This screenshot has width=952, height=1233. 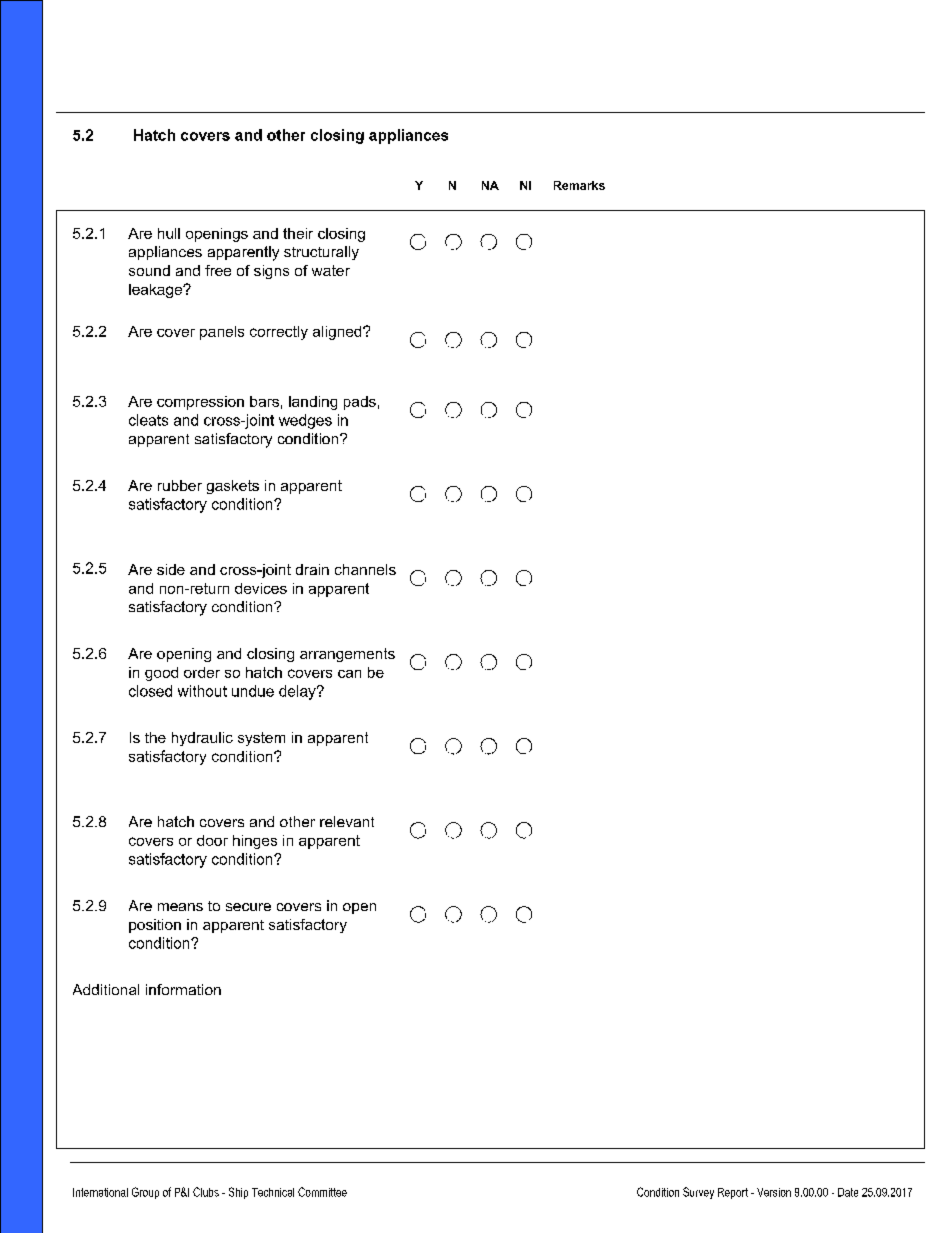 I want to click on Remarks, so click(x=579, y=185).
